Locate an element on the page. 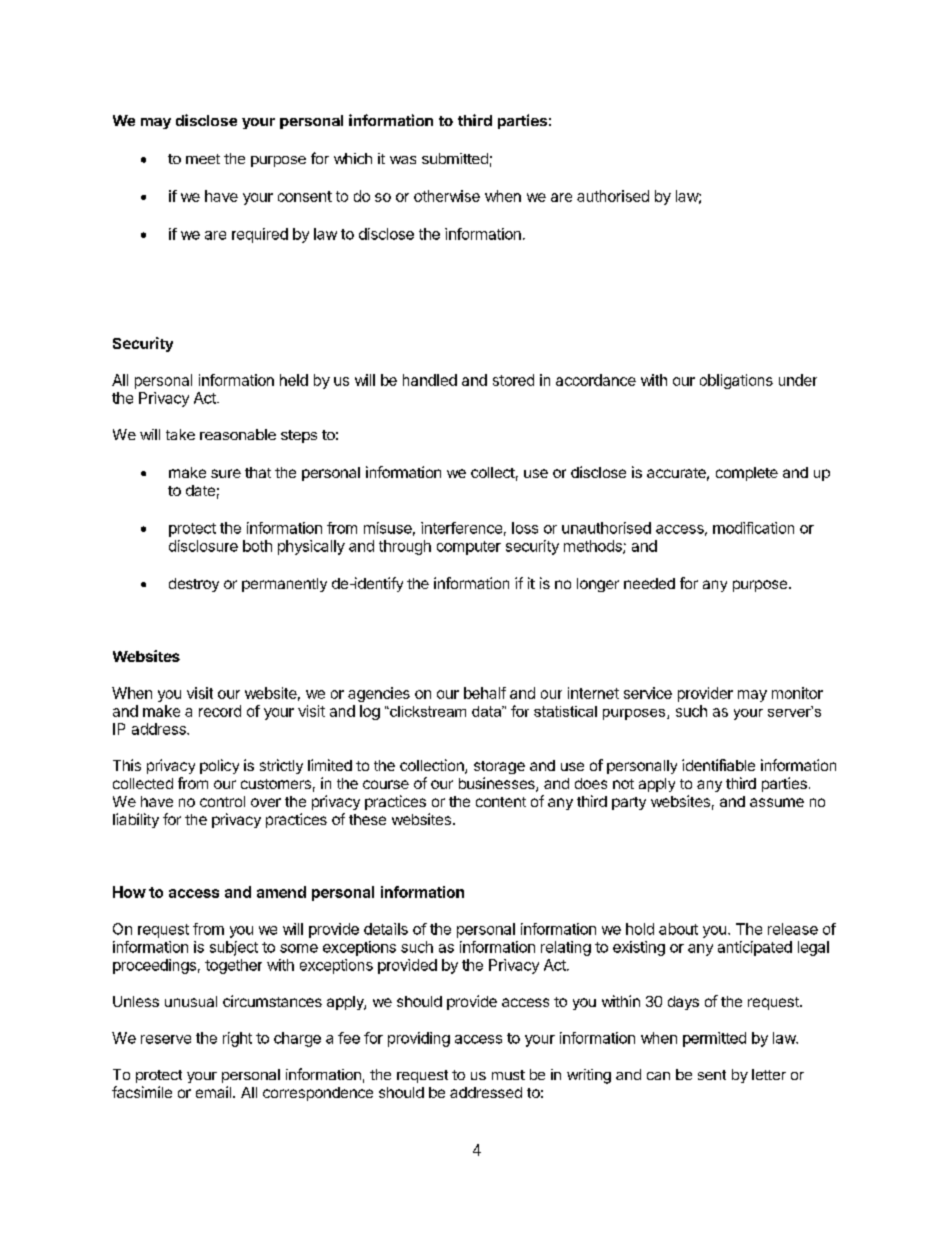 The width and height of the document is (952, 1233). meet is located at coordinates (203, 159).
